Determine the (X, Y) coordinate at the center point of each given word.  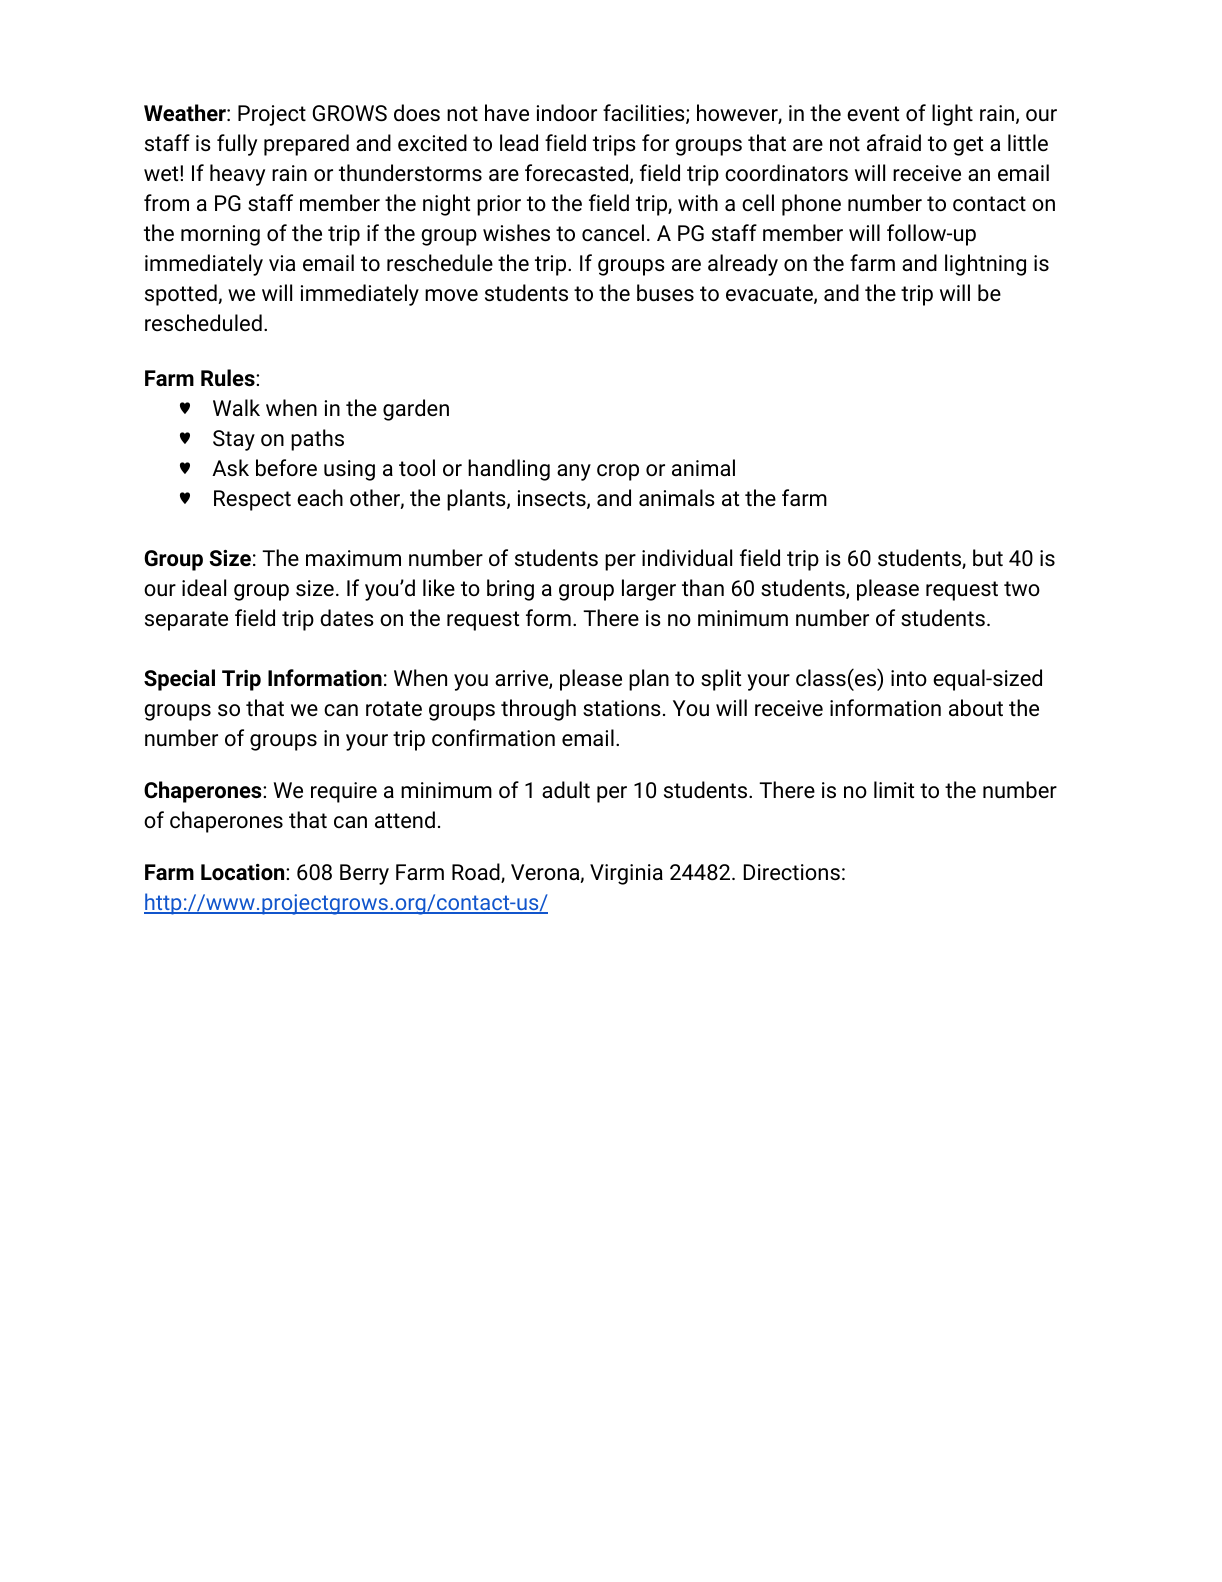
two (1022, 588)
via (282, 263)
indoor (567, 113)
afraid (894, 143)
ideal (204, 587)
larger (649, 590)
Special (179, 680)
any (574, 472)
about (976, 708)
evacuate (770, 295)
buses (665, 293)
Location (244, 872)
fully (237, 145)
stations (622, 708)
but (988, 558)
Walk (236, 407)
